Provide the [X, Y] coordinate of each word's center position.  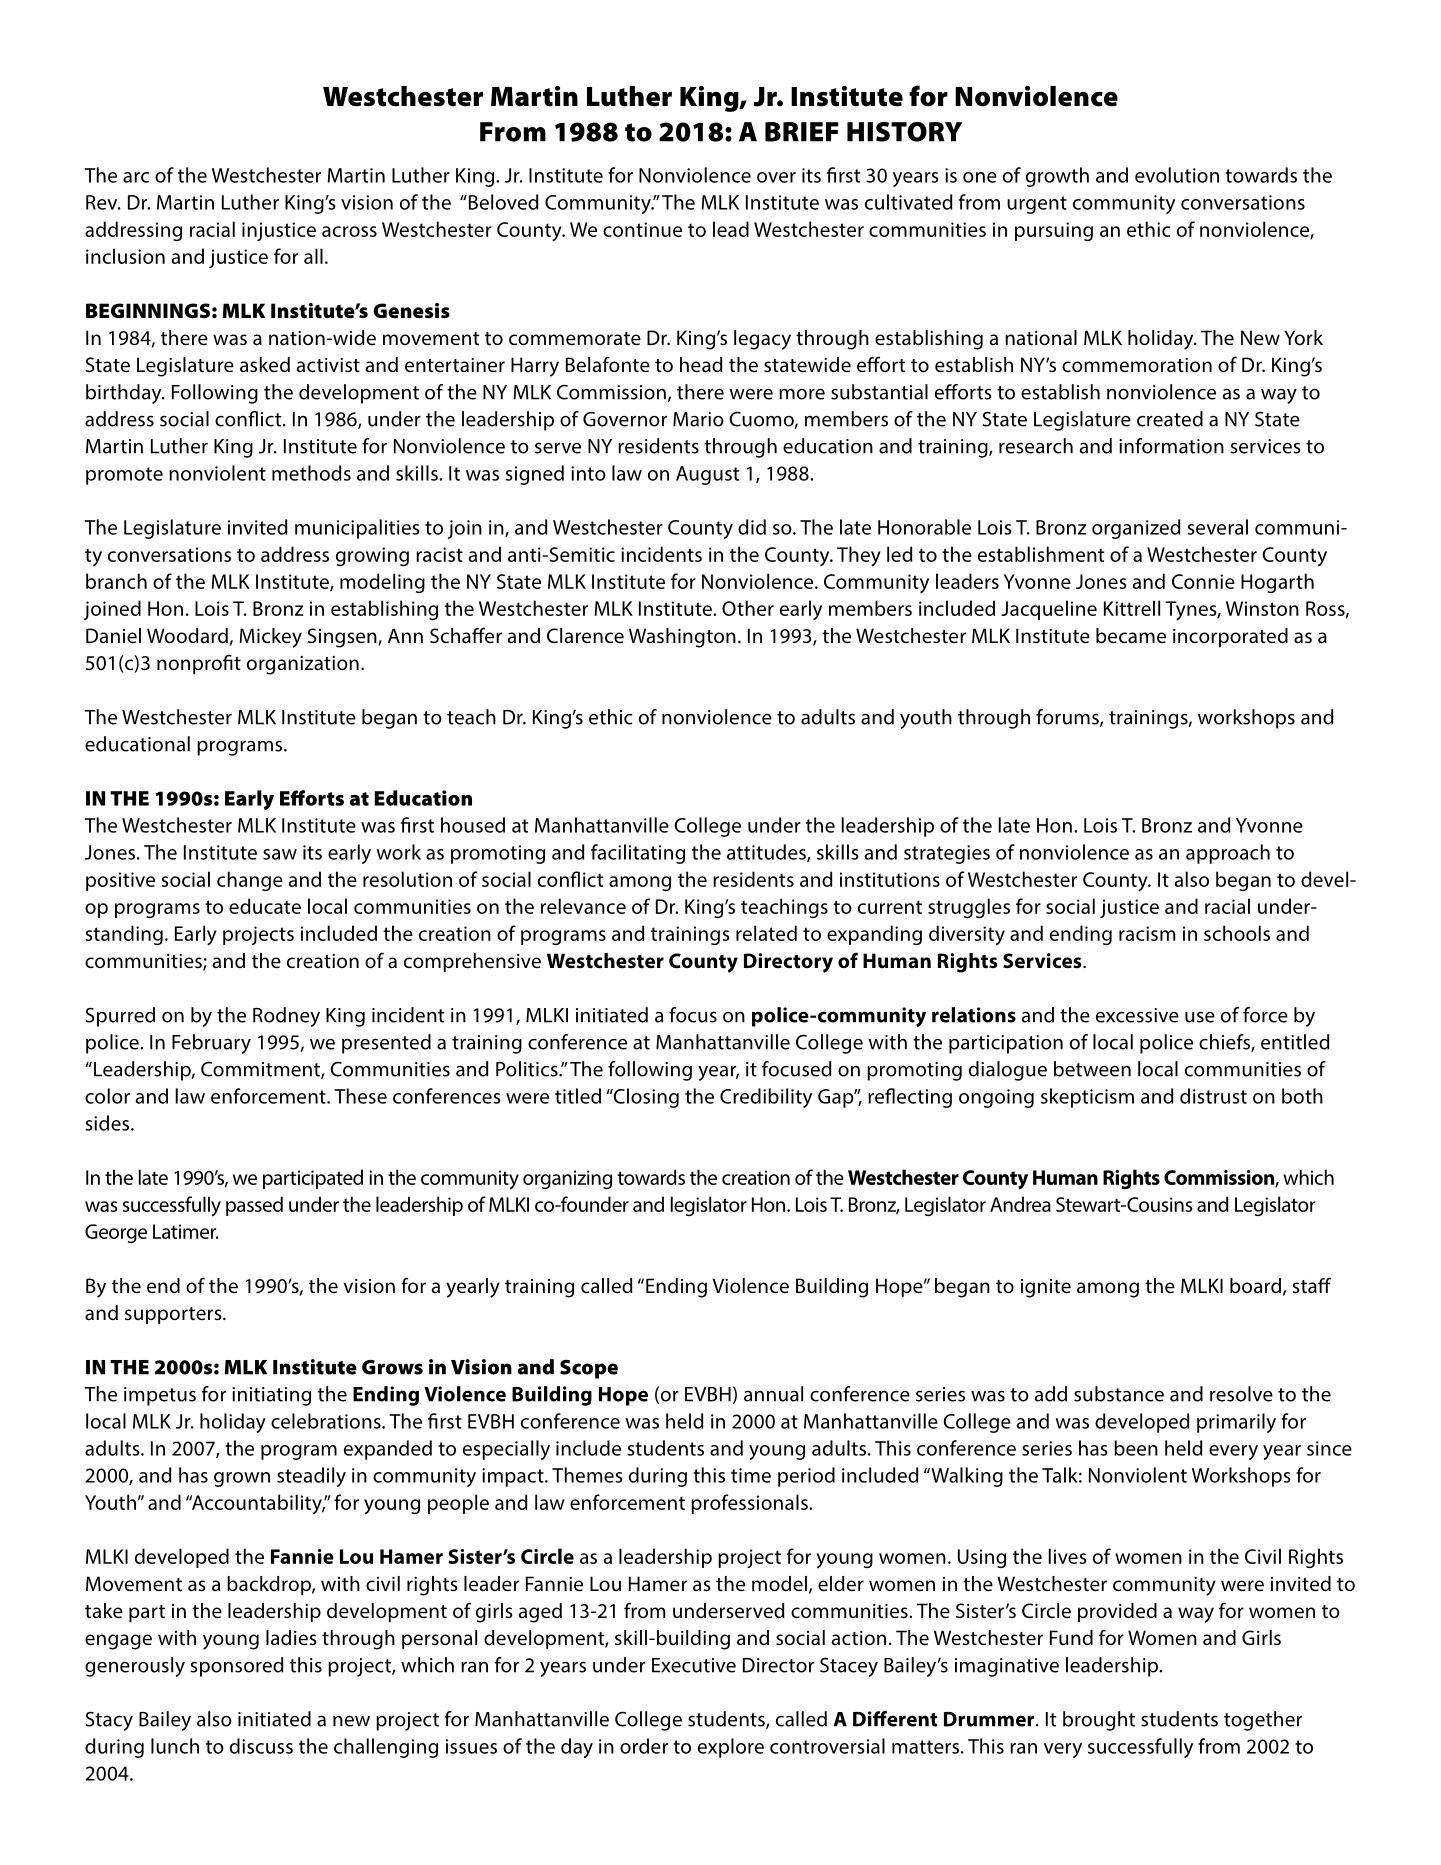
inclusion [125, 256]
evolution [1177, 175]
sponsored [237, 1667]
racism [1147, 933]
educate [265, 906]
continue [642, 229]
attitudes [767, 853]
